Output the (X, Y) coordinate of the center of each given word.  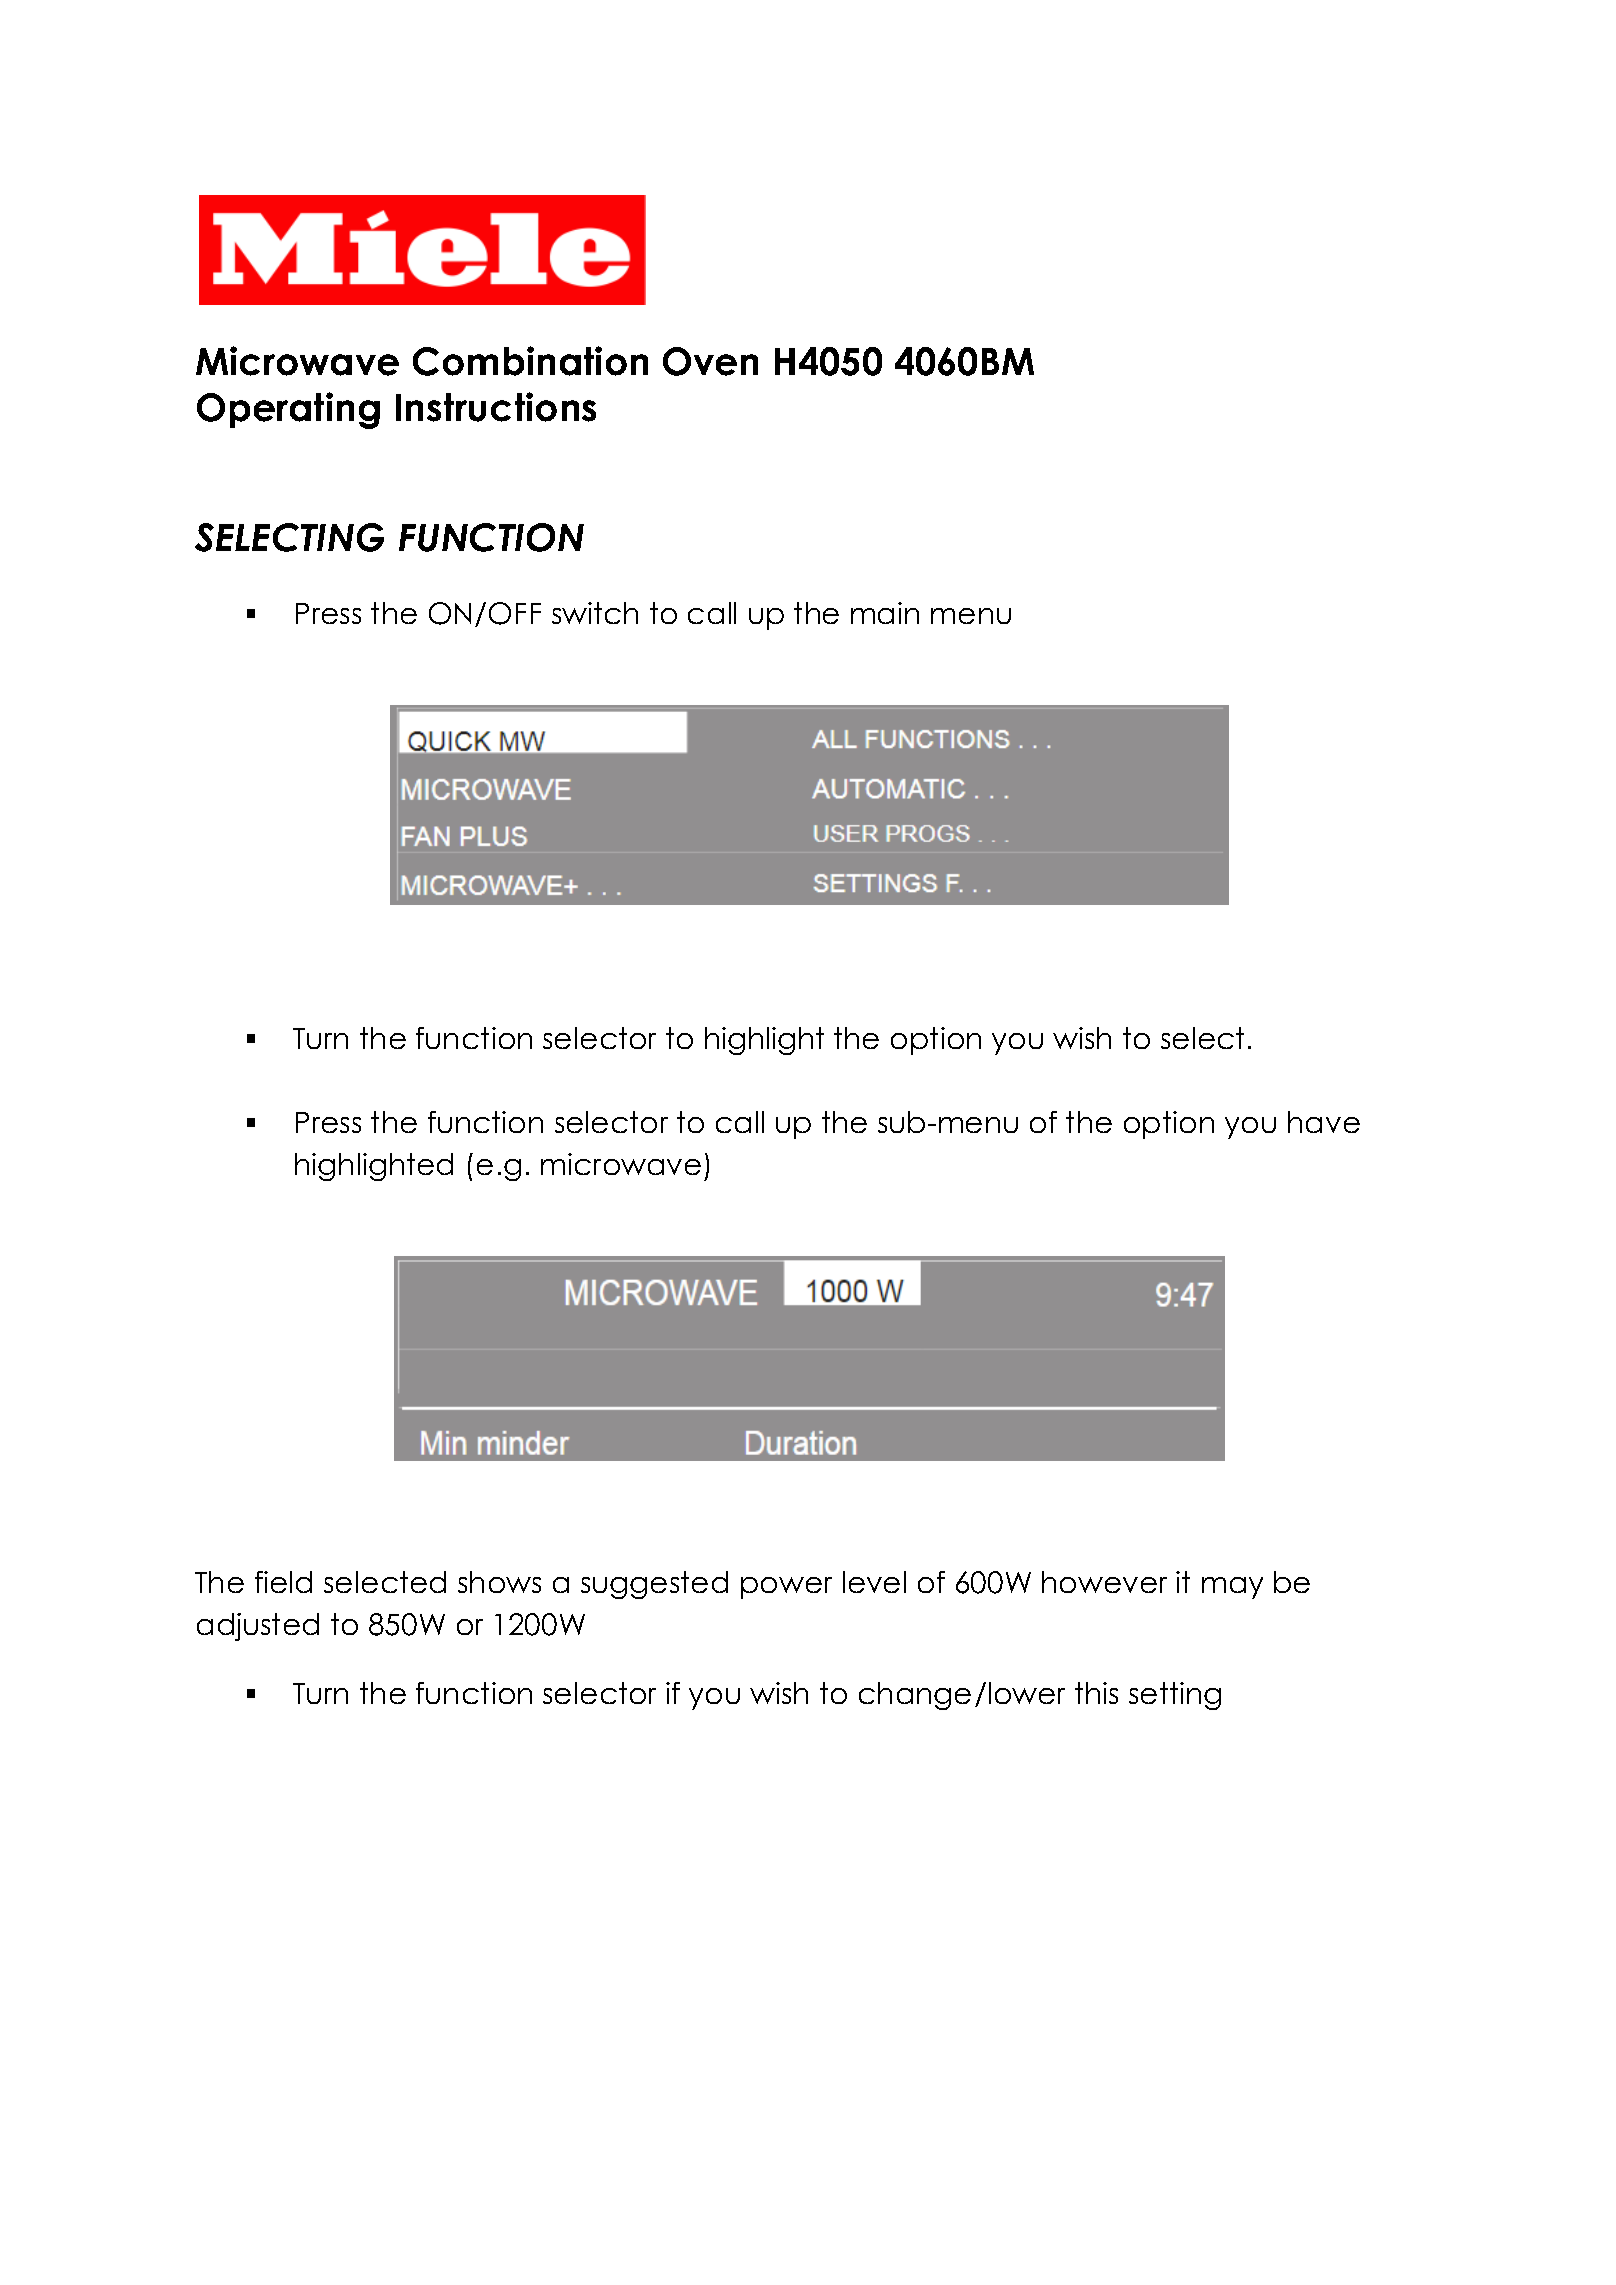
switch (595, 613)
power (786, 1588)
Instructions (496, 407)
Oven (710, 361)
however (1104, 1582)
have (1324, 1122)
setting (1175, 1696)
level (874, 1582)
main (885, 613)
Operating (288, 410)
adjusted (258, 1627)
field (283, 1582)
